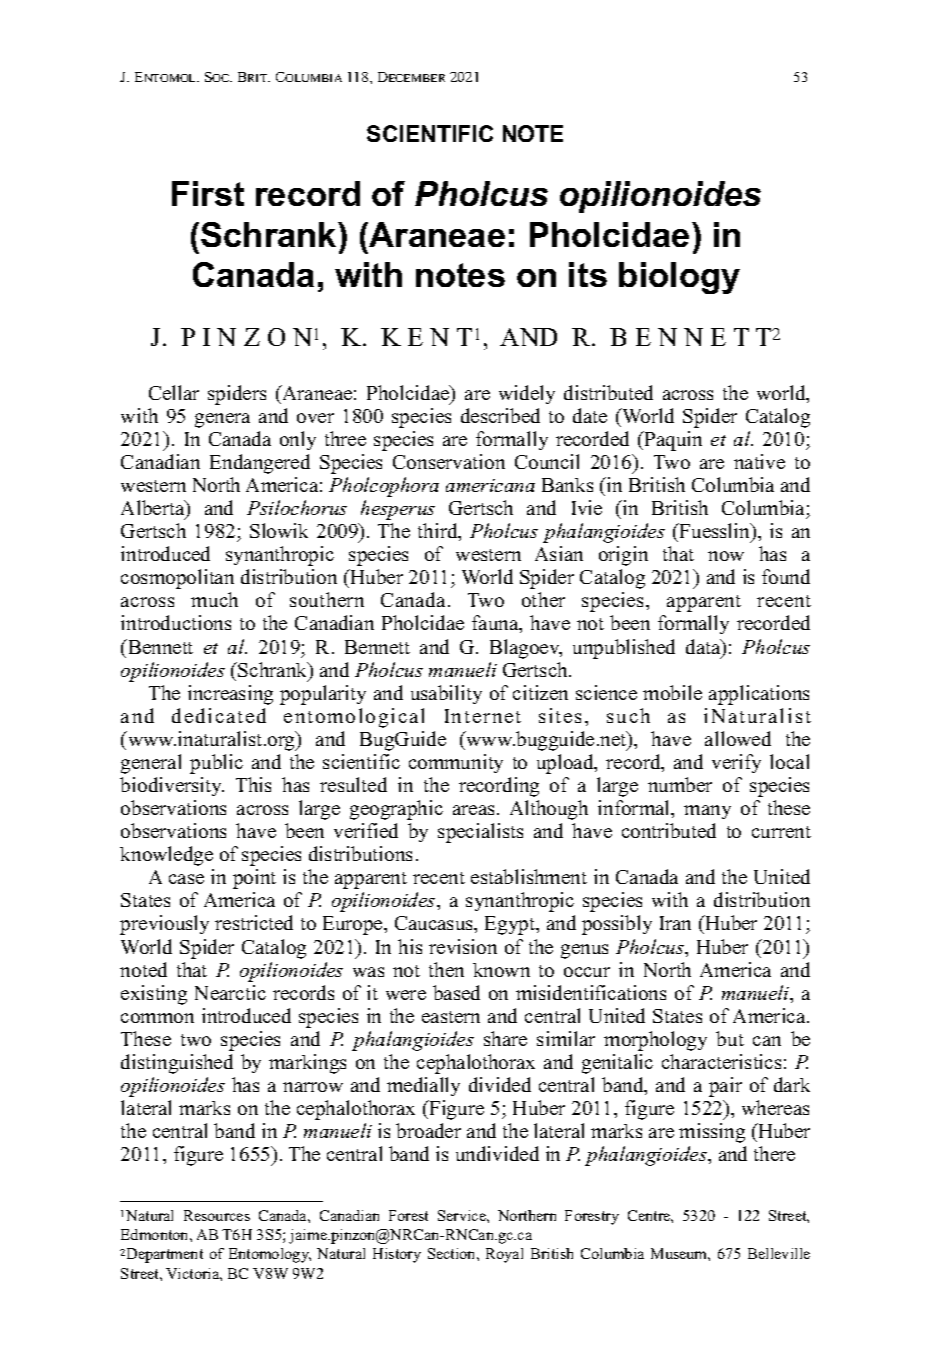 This screenshot has width=932, height=1352. What do you see at coordinates (208, 193) in the screenshot?
I see `First` at bounding box center [208, 193].
